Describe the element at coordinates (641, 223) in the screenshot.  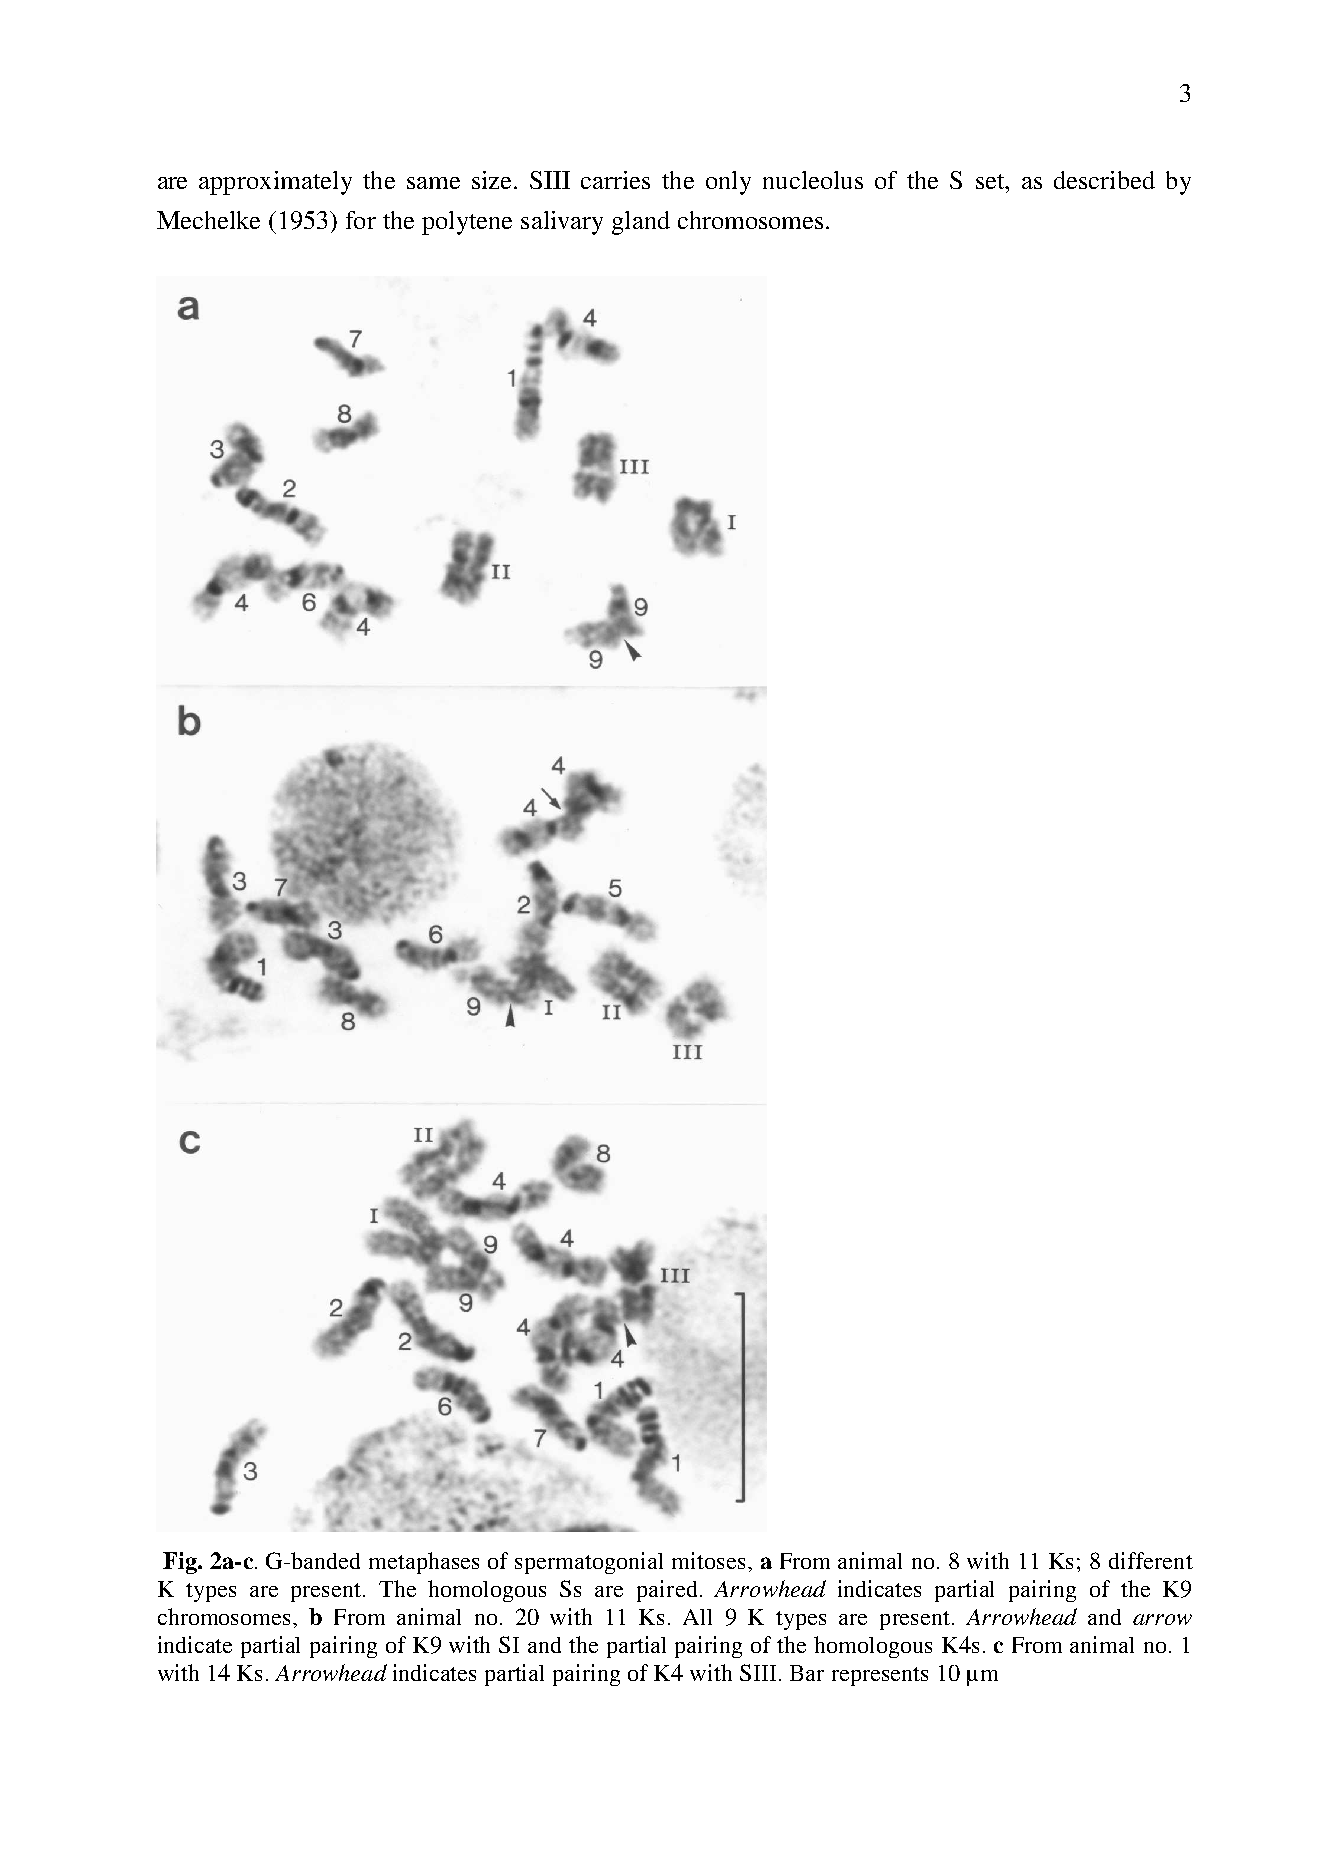
I see `gland` at that location.
